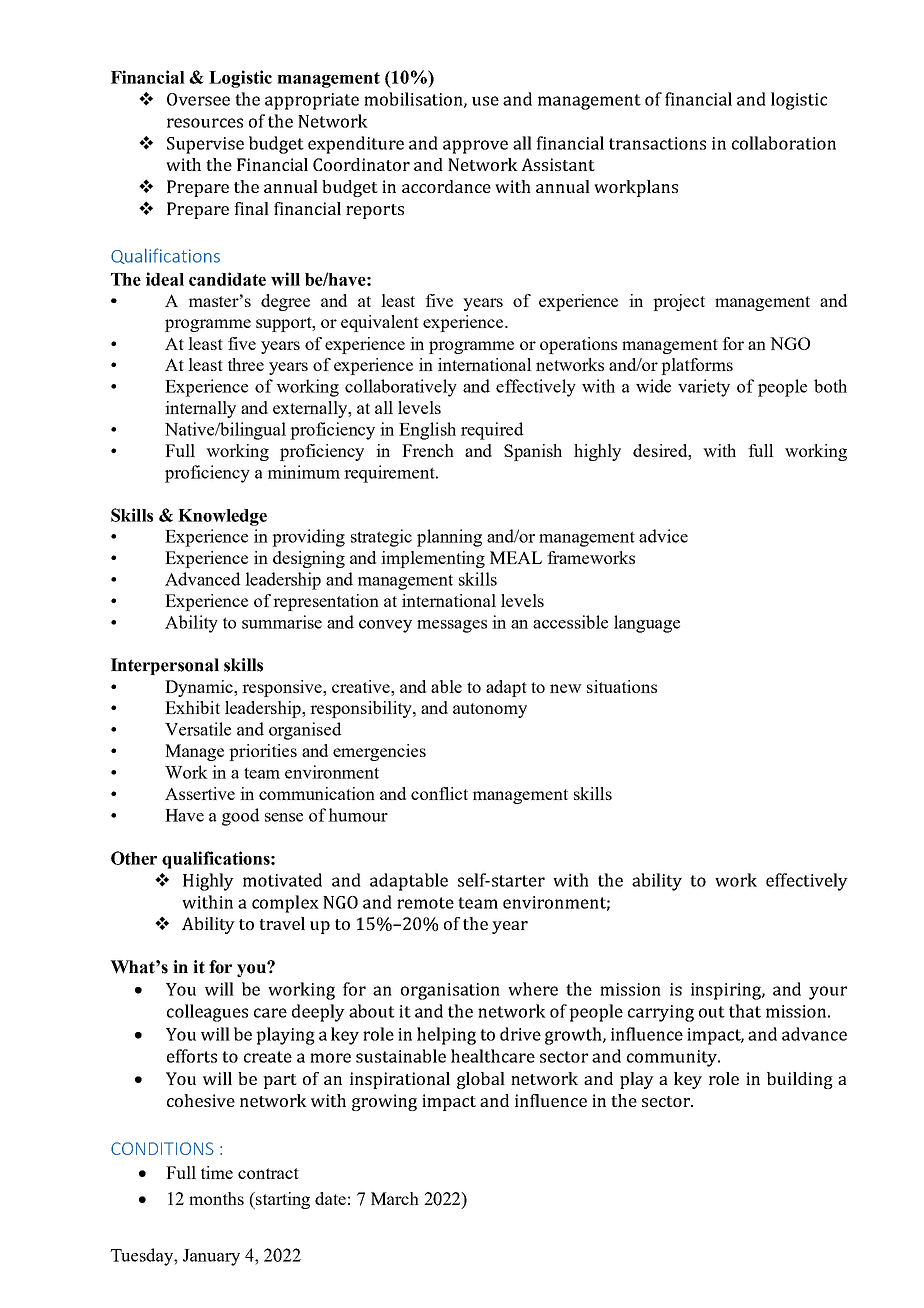 This page has height=1308, width=924. I want to click on approve, so click(475, 147).
